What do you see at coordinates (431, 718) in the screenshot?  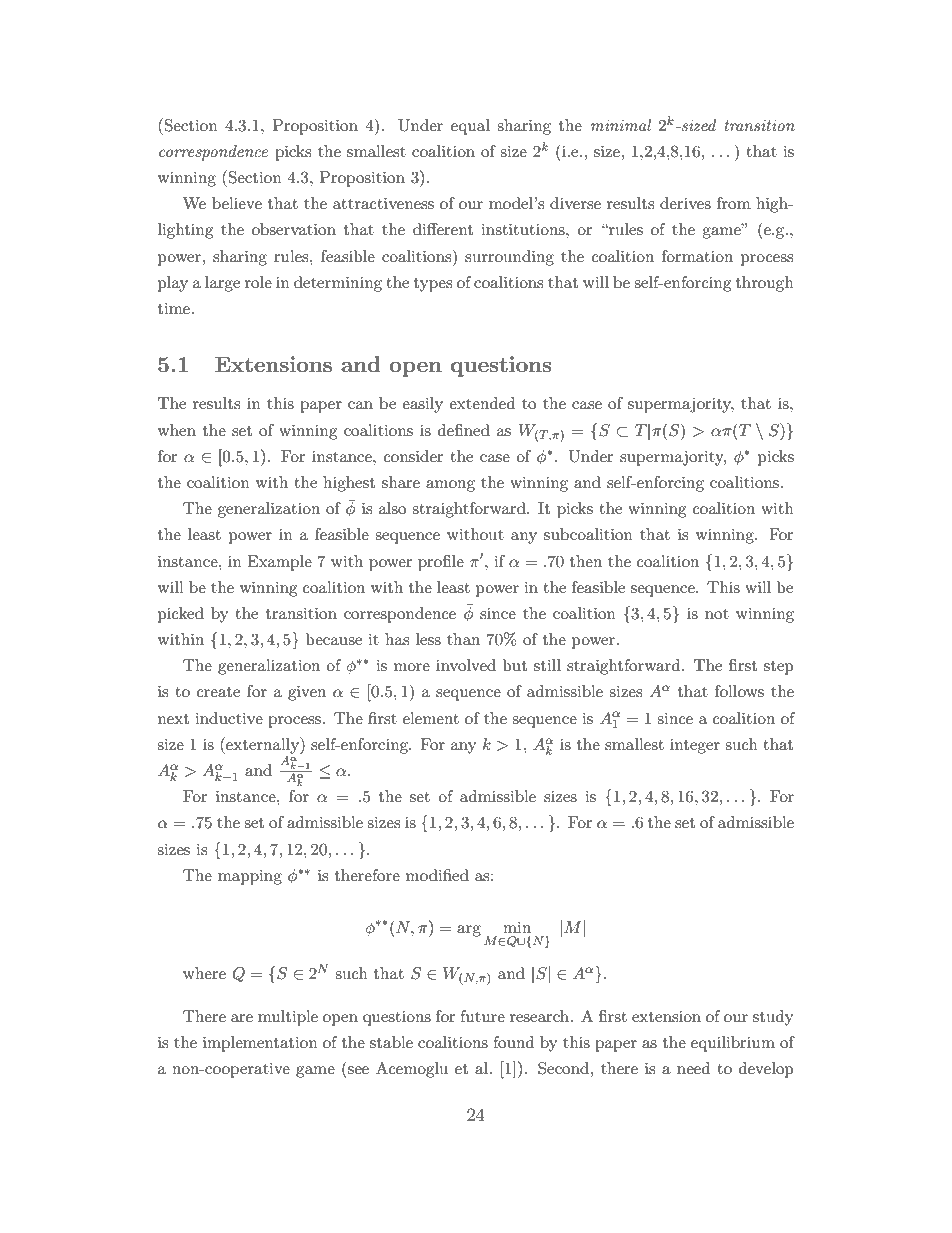 I see `element` at bounding box center [431, 718].
